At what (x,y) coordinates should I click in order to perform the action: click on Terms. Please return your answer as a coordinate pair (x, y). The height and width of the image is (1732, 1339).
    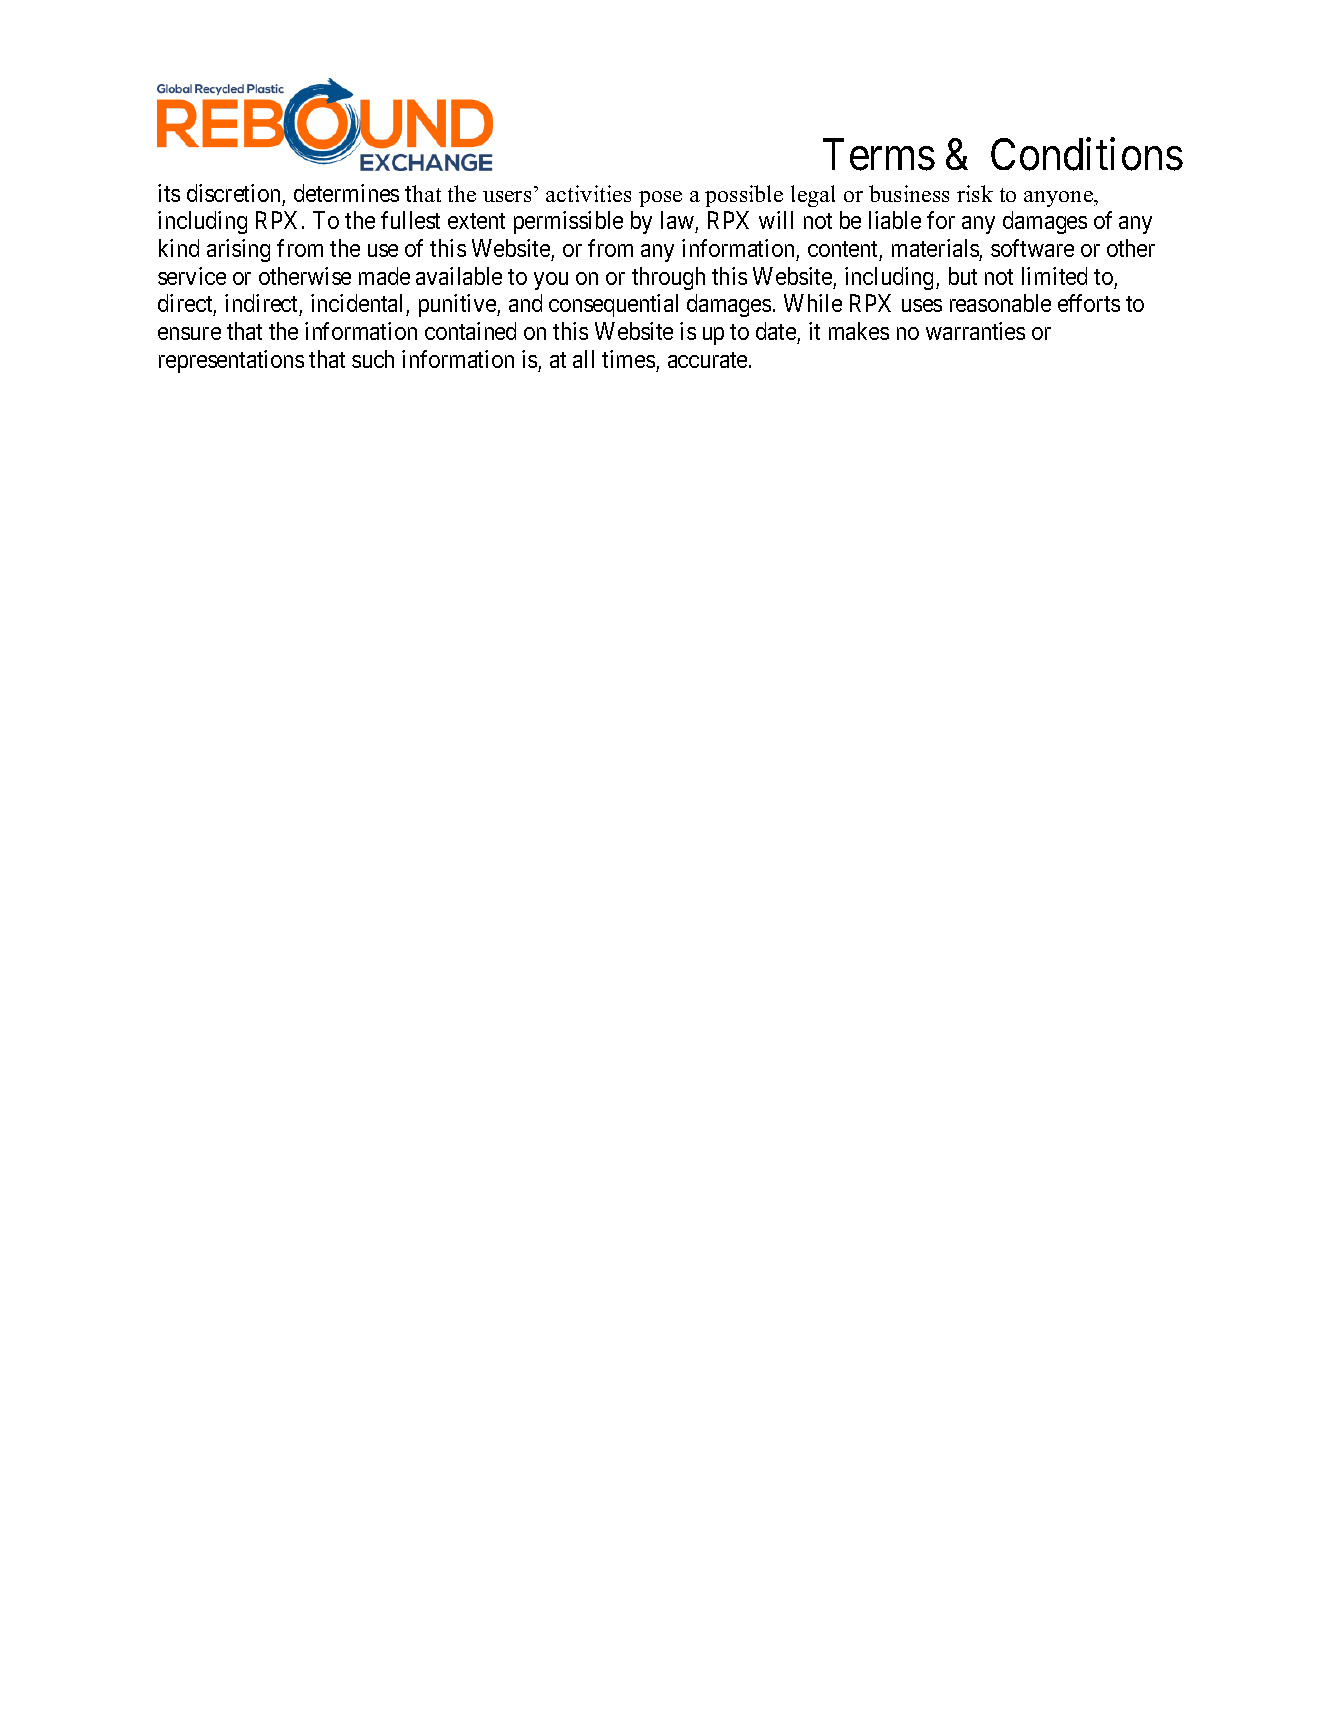
    Looking at the image, I should click on (879, 155).
